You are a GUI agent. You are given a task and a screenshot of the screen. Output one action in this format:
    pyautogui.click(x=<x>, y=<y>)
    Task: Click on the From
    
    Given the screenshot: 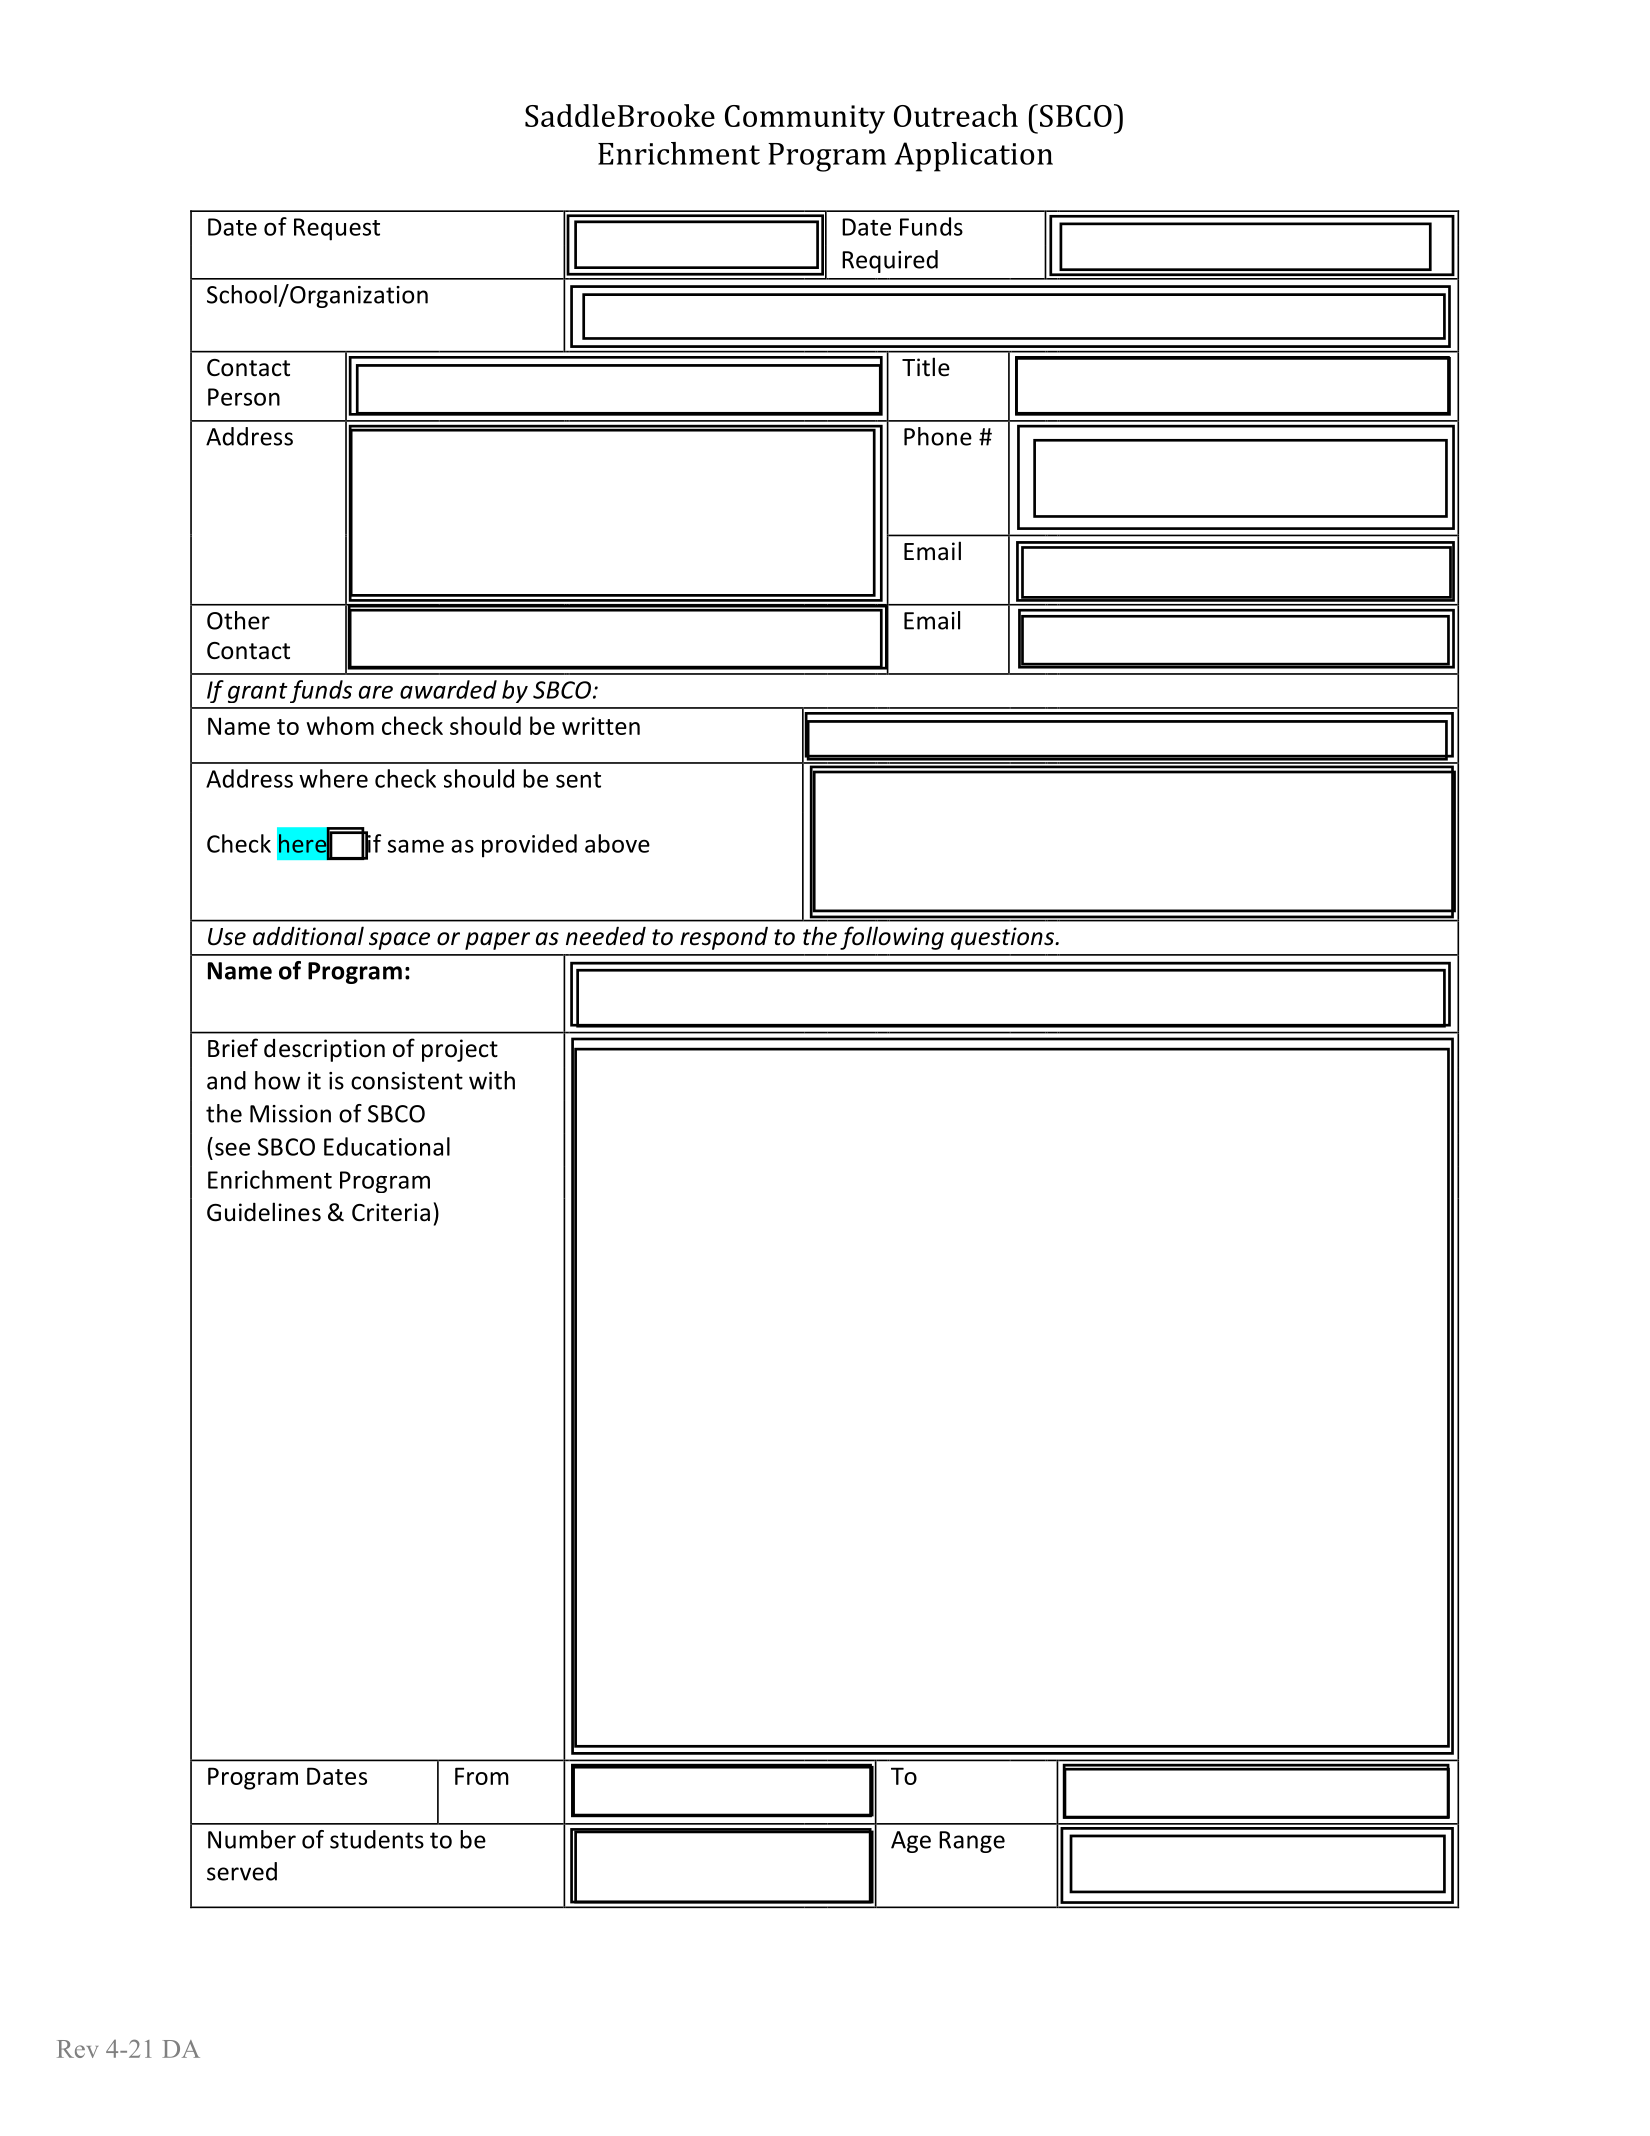 What is the action you would take?
    pyautogui.click(x=482, y=1776)
